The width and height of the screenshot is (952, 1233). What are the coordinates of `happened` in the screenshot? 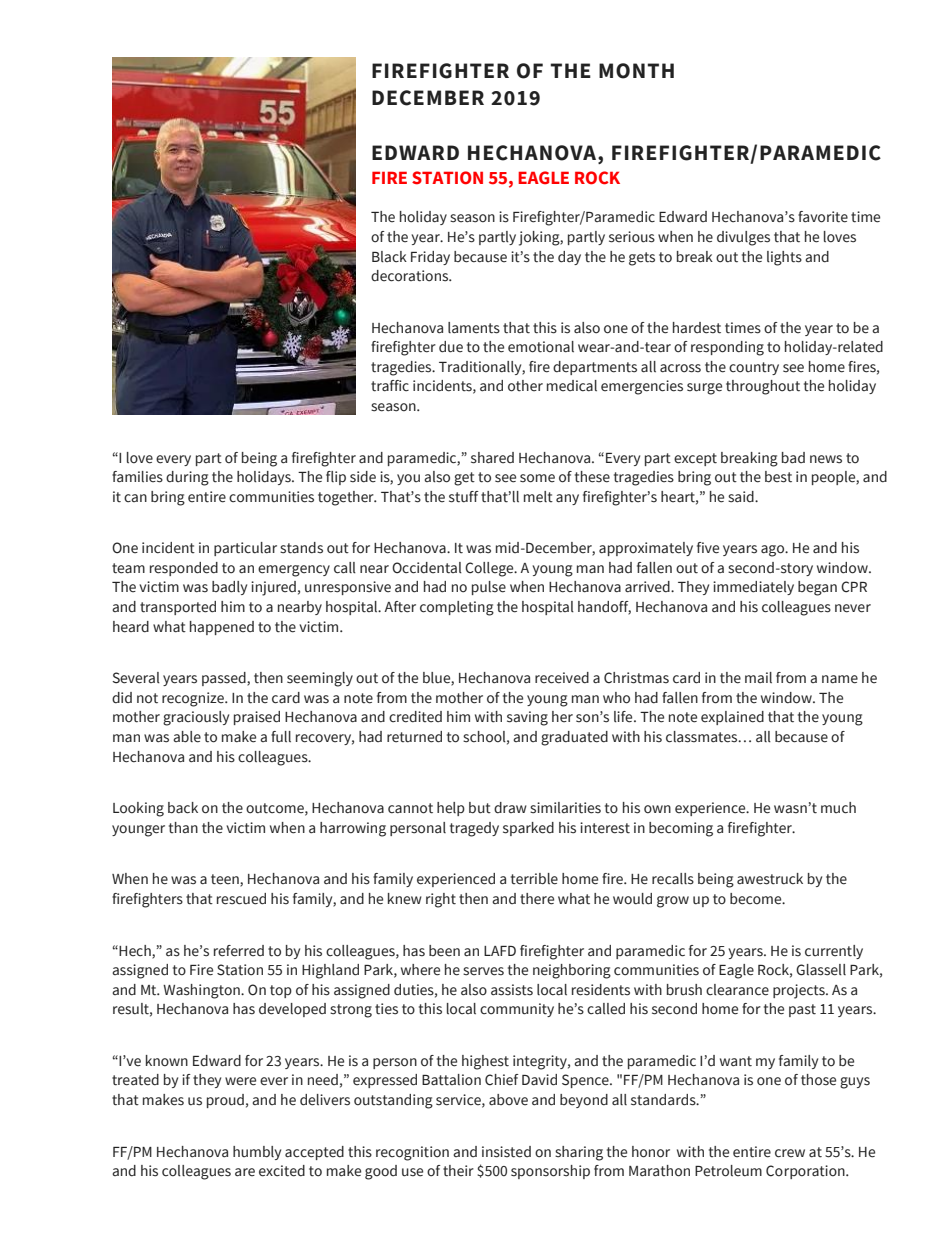 It's located at (222, 628).
